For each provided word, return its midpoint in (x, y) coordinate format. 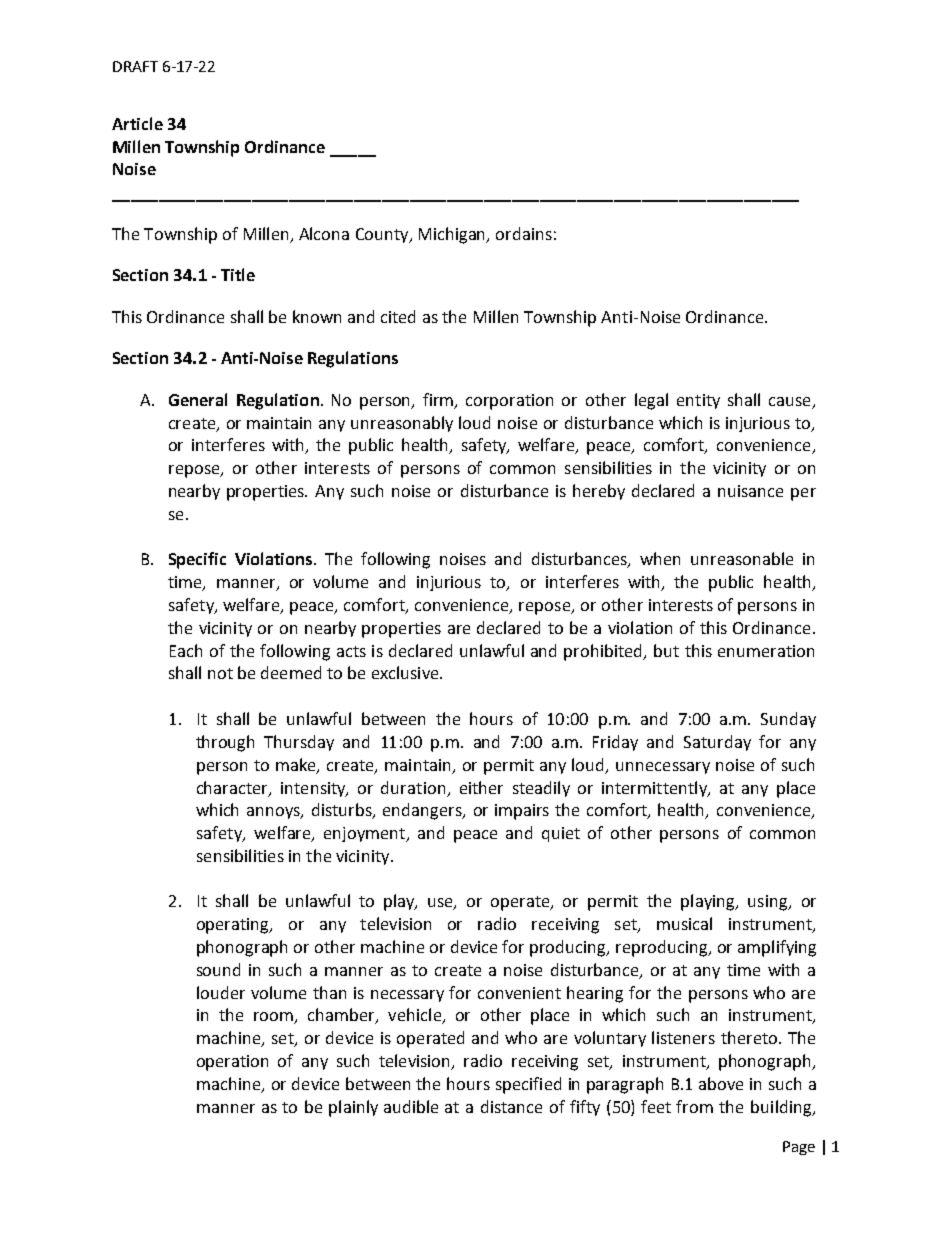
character (233, 788)
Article (137, 123)
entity (698, 401)
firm (439, 400)
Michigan (453, 235)
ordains (524, 233)
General (198, 399)
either (481, 787)
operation (232, 1063)
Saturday (717, 743)
